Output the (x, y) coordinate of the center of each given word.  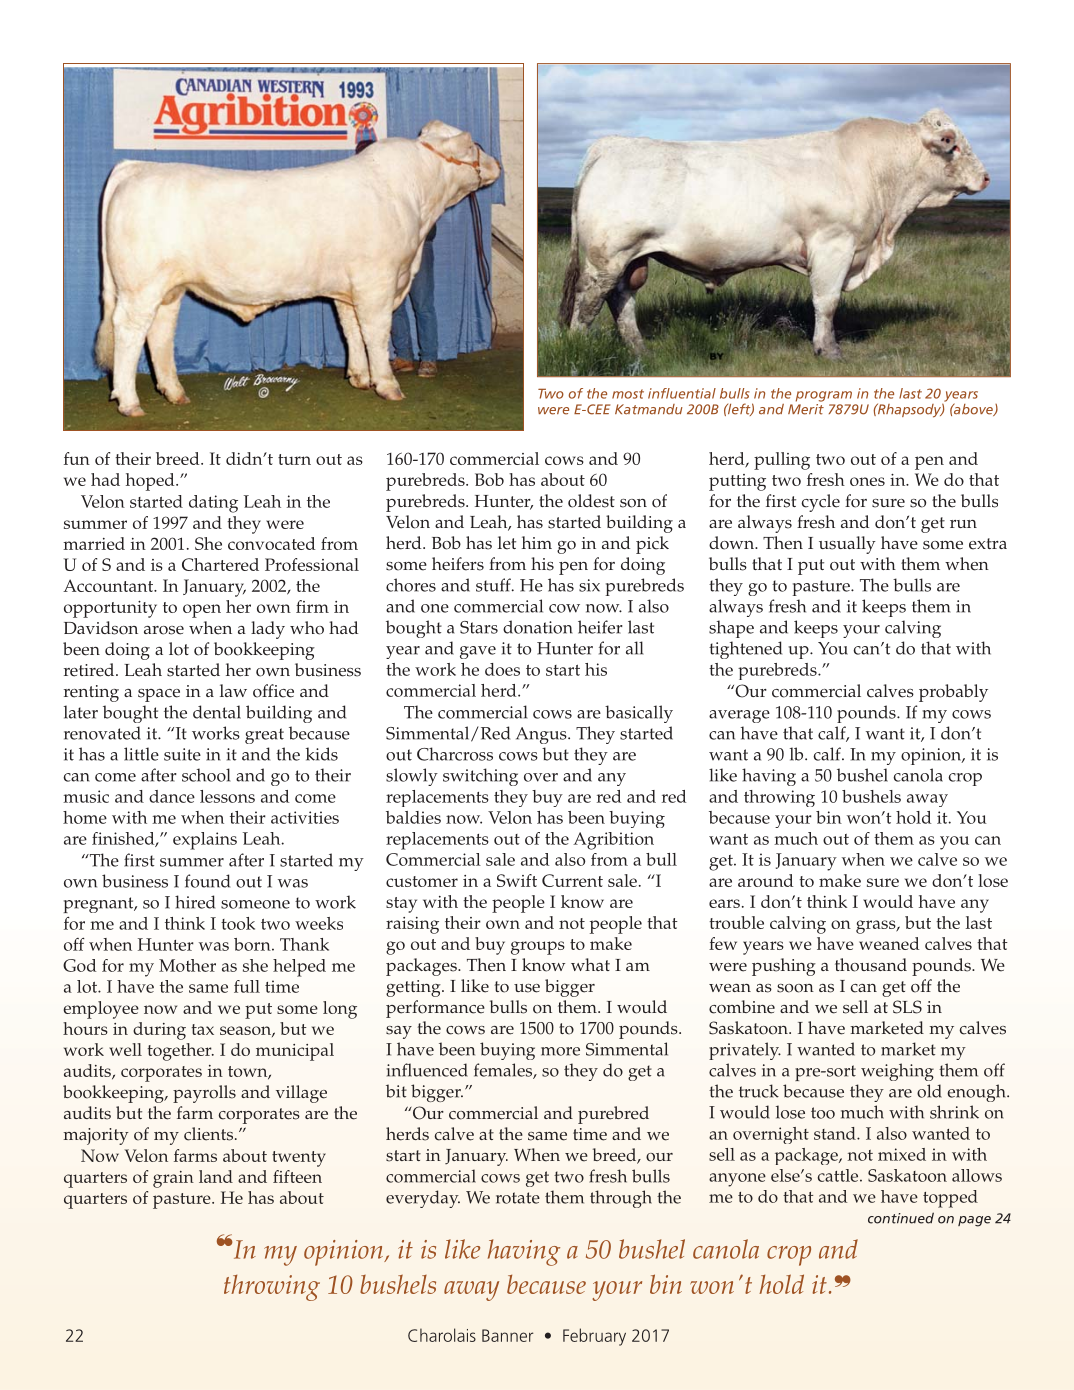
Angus (542, 735)
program (824, 396)
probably (953, 693)
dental (217, 712)
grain (173, 1179)
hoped (151, 482)
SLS (907, 1007)
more (560, 1051)
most (628, 394)
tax (202, 1029)
